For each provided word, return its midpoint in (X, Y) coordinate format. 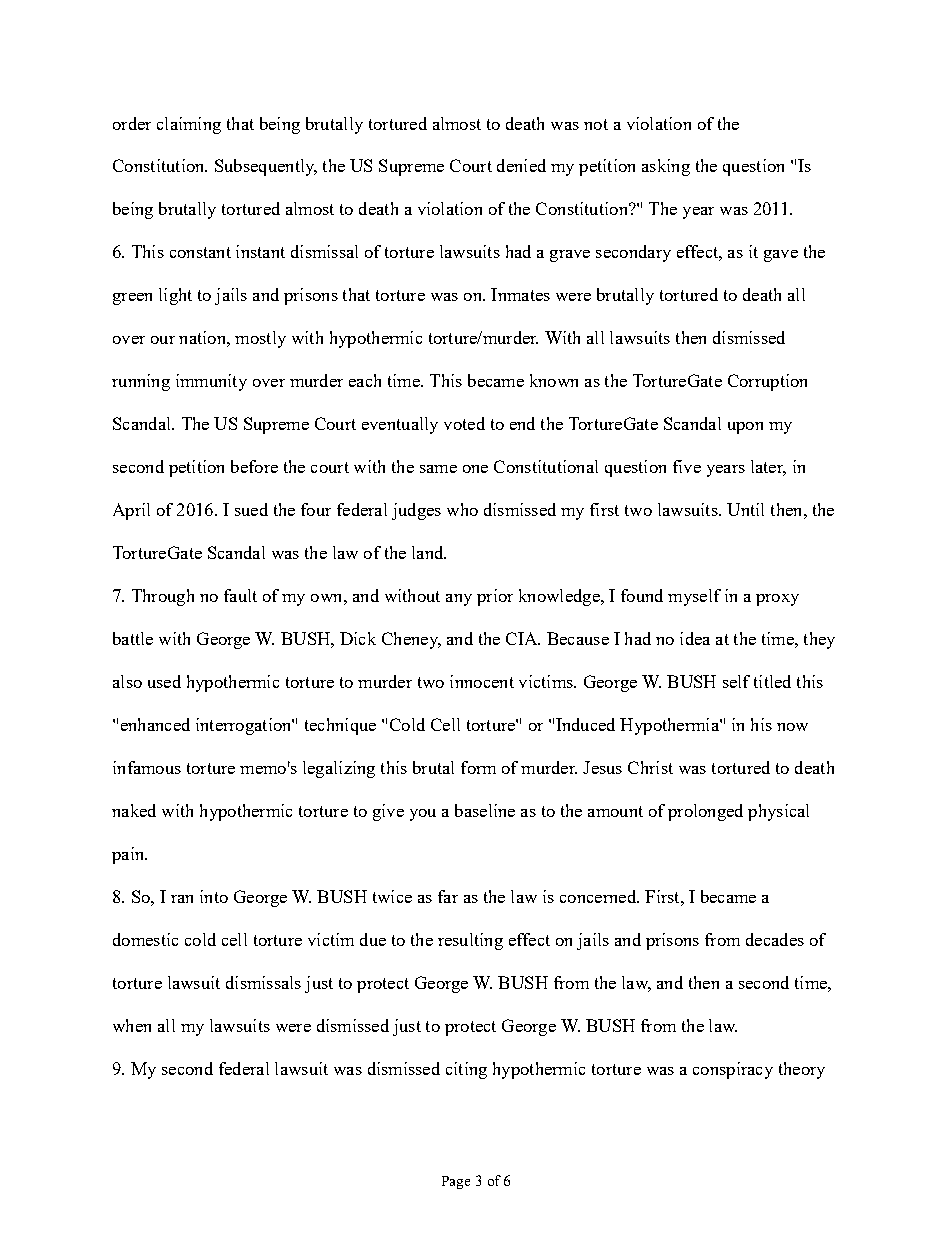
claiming (189, 125)
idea (695, 638)
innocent (482, 681)
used (164, 681)
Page (456, 1182)
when (132, 1025)
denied (521, 165)
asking (666, 167)
